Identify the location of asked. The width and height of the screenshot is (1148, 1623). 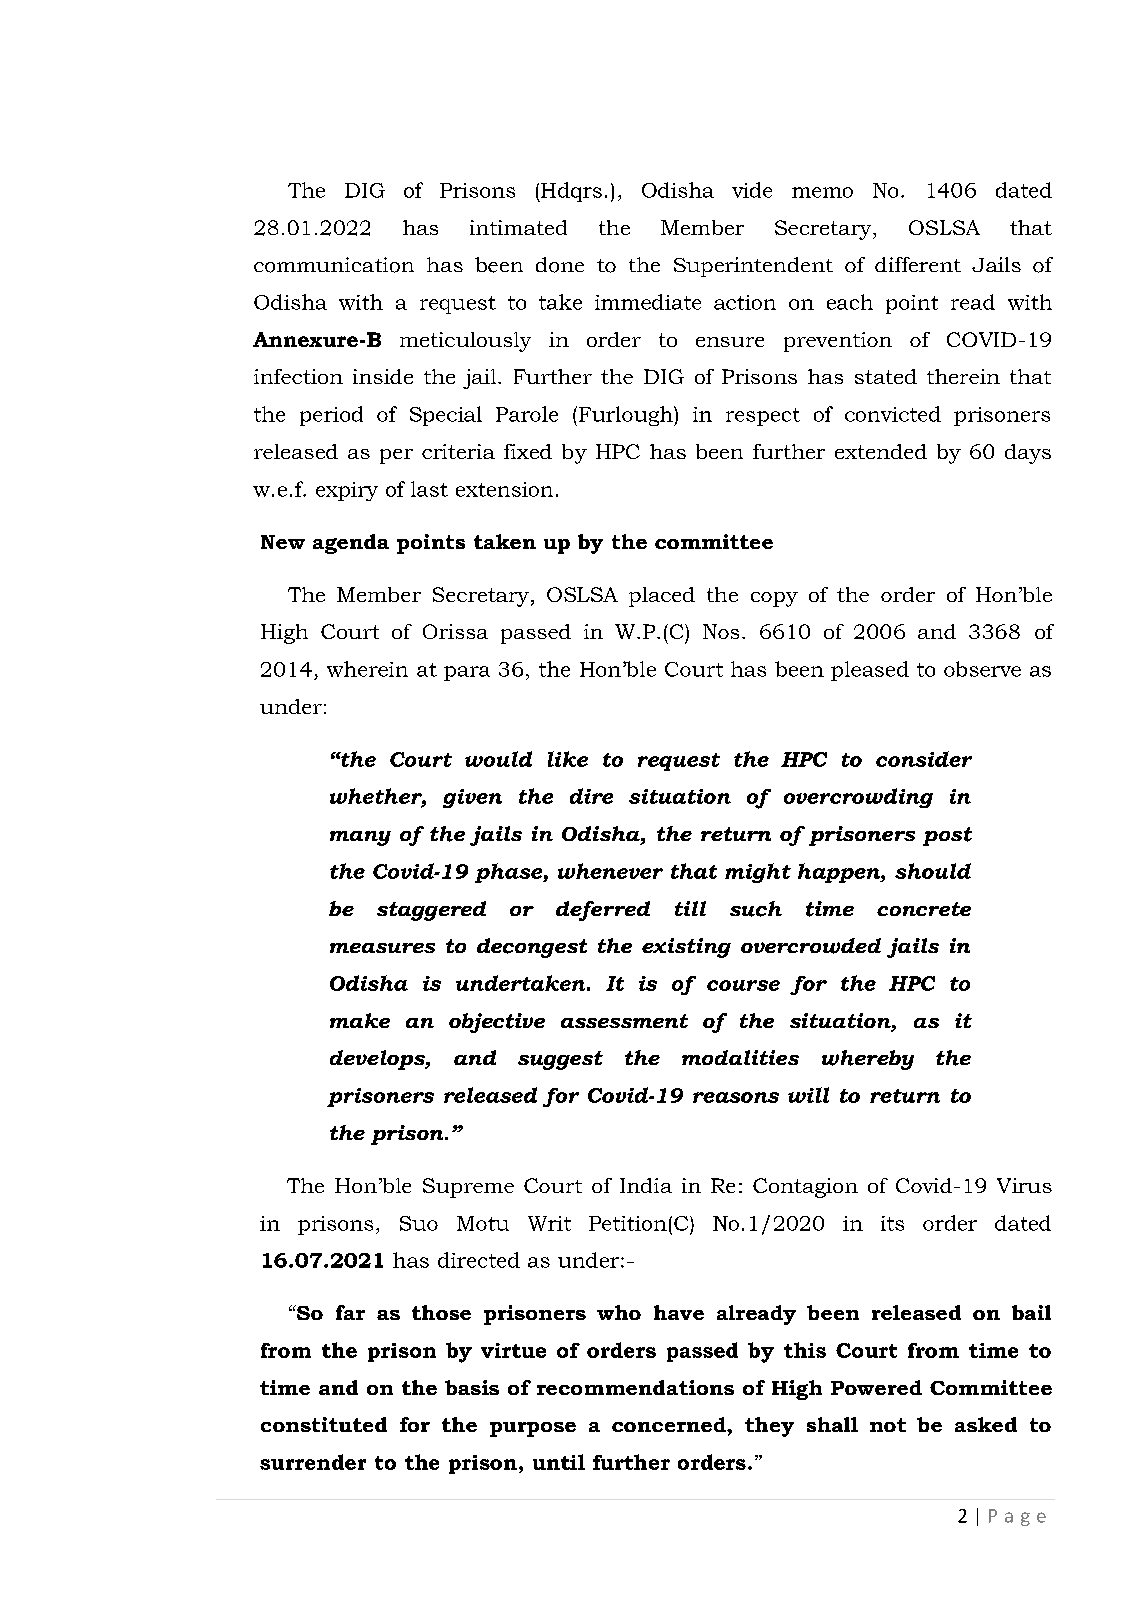
(986, 1424).
